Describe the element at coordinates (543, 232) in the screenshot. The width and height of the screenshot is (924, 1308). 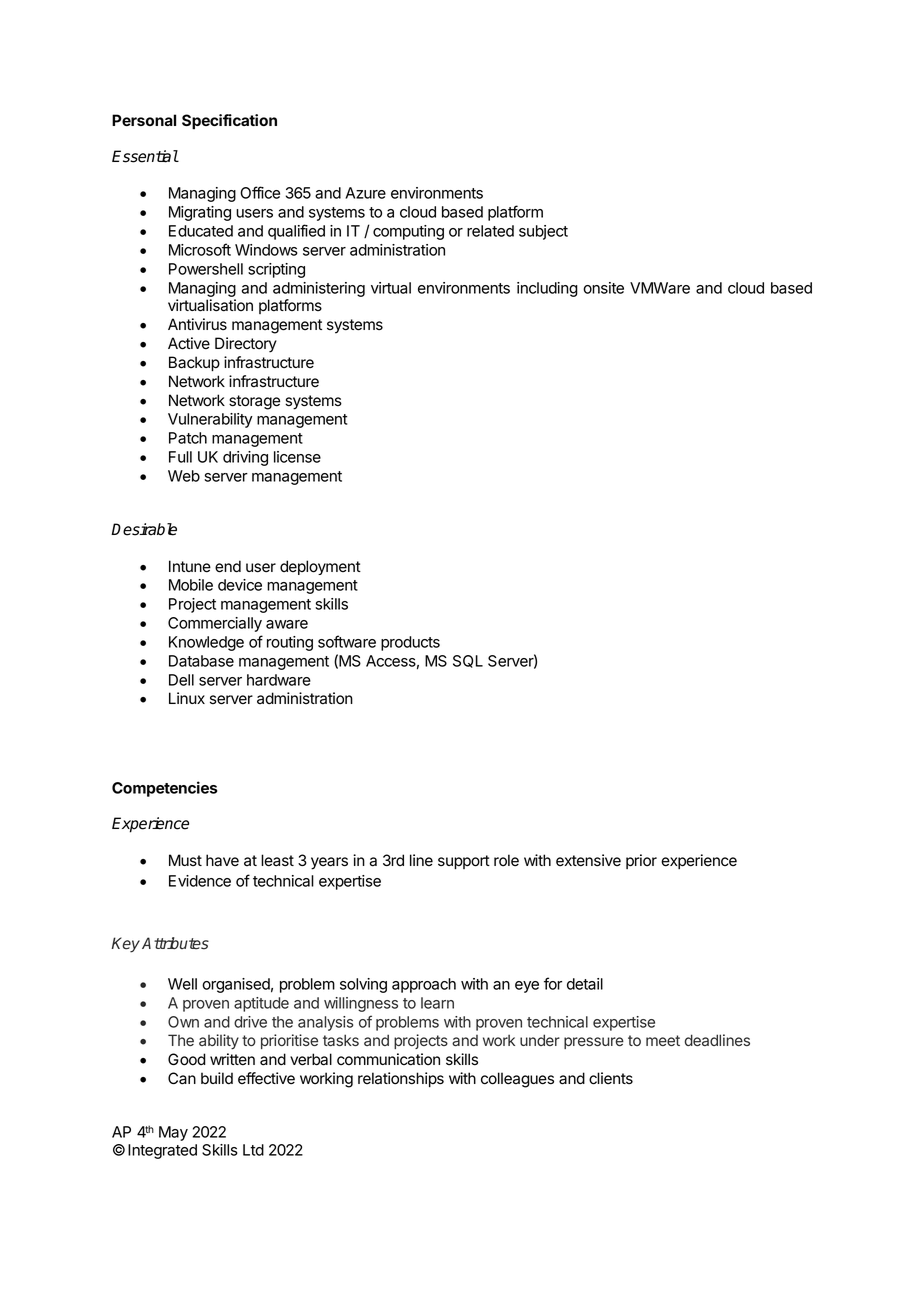
I see `subject` at that location.
